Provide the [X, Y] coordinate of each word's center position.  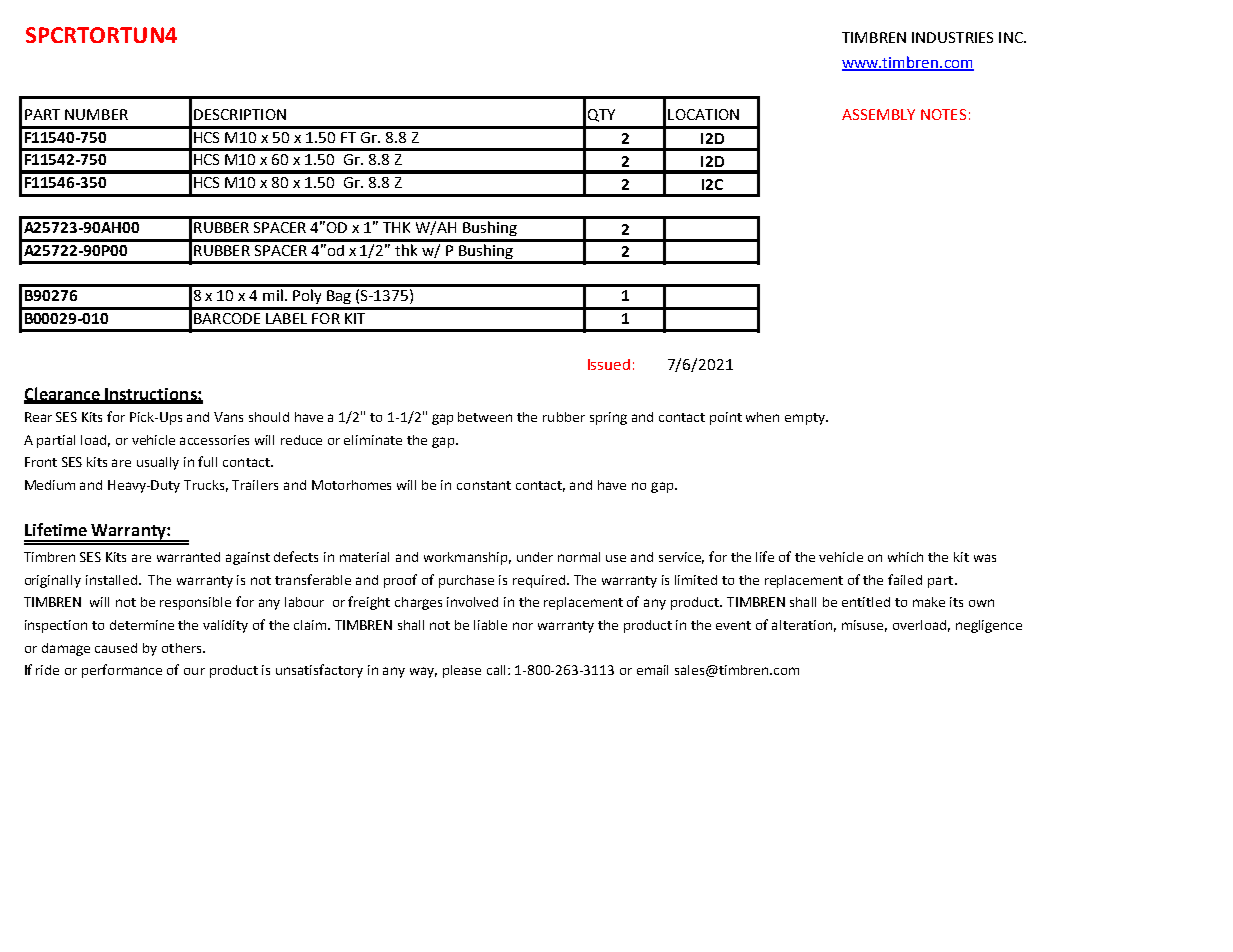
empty [806, 419]
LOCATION [703, 114]
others [183, 648]
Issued [609, 364]
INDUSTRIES [952, 37]
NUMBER [96, 114]
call [498, 670]
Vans [228, 417]
